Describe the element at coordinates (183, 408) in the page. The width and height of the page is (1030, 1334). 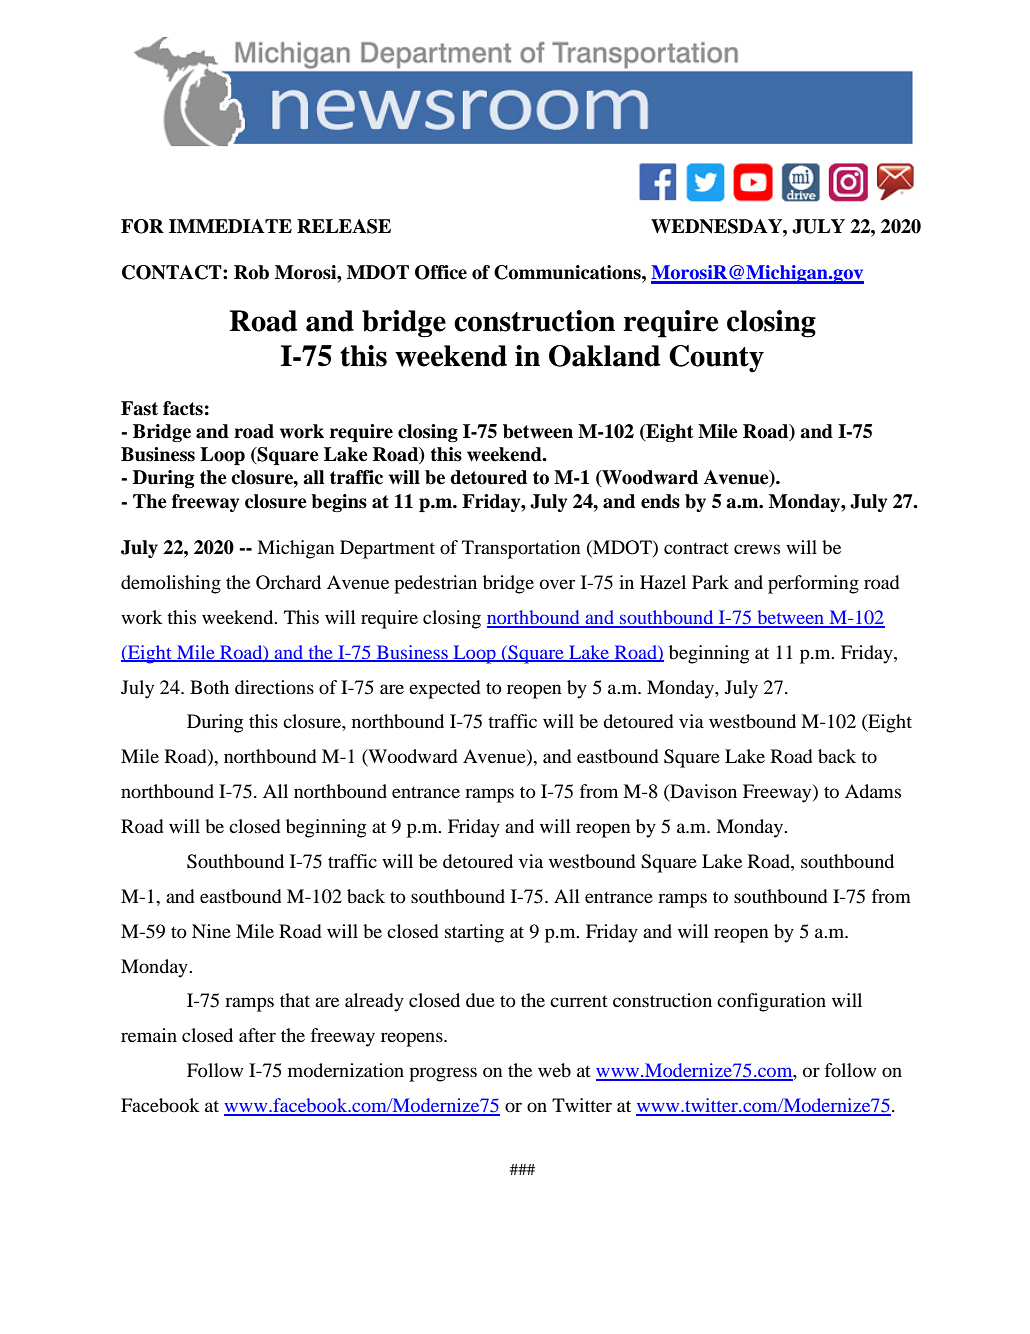
I see `facts` at that location.
